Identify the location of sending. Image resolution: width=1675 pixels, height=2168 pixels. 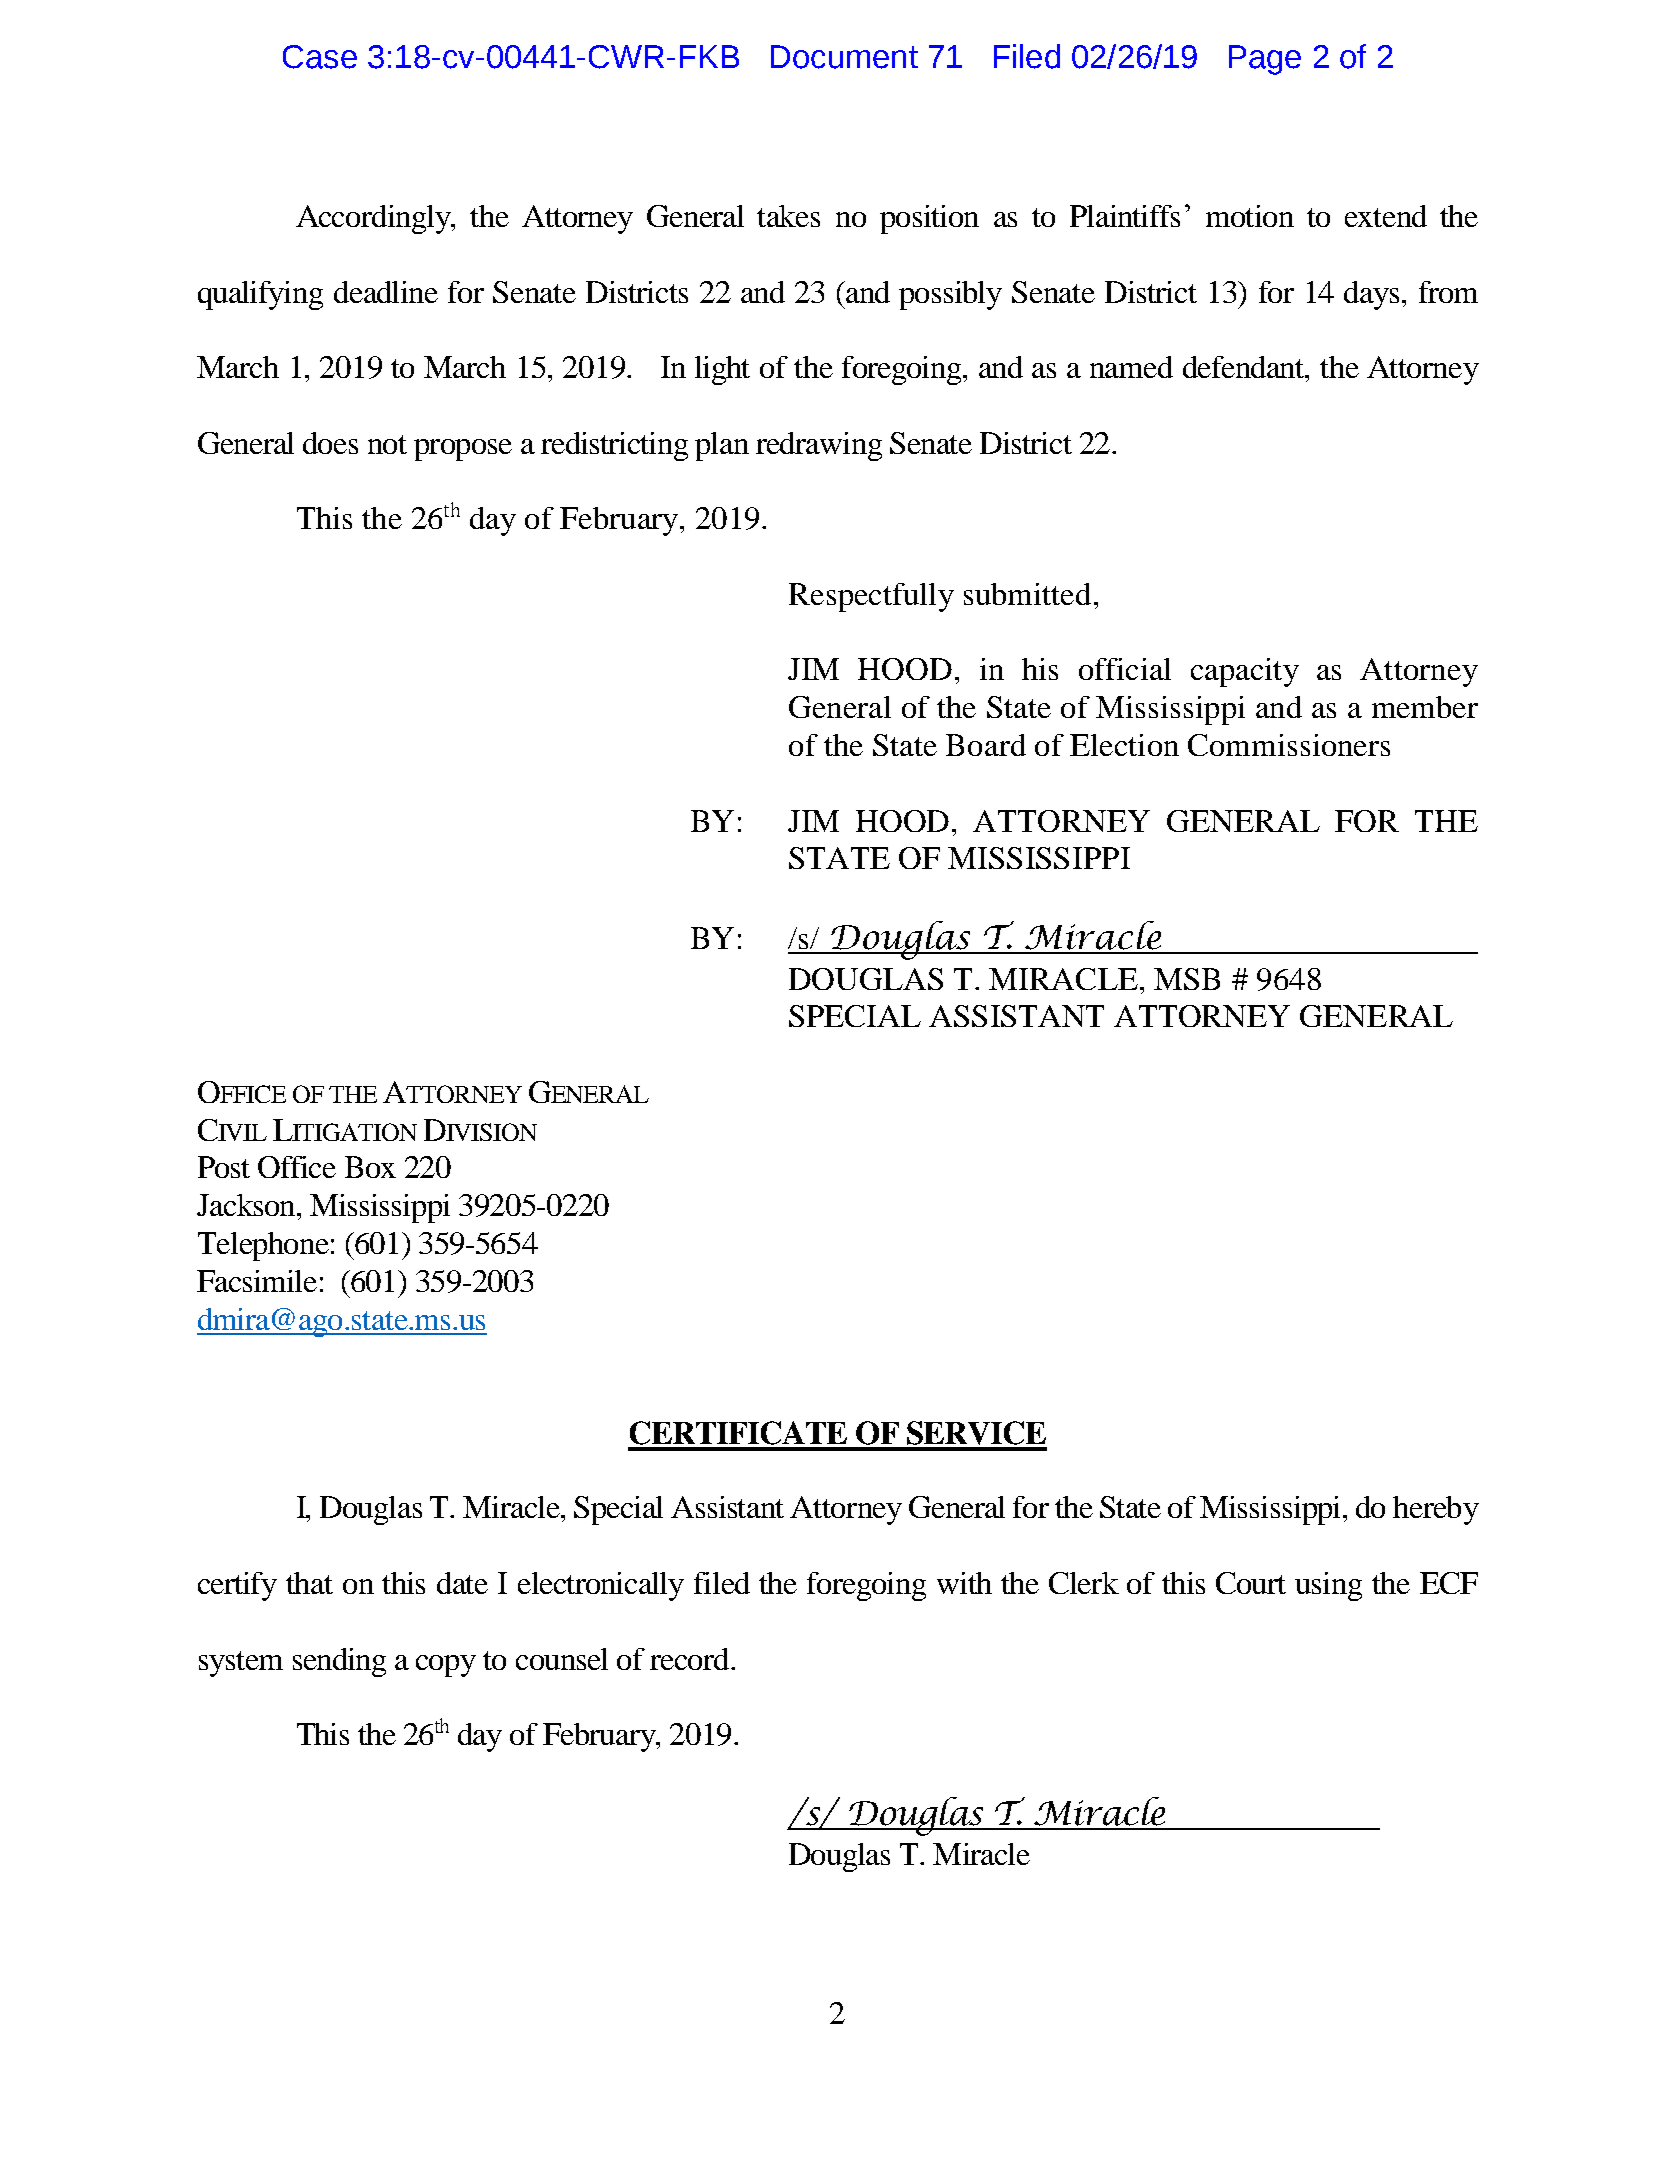
(339, 1662).
